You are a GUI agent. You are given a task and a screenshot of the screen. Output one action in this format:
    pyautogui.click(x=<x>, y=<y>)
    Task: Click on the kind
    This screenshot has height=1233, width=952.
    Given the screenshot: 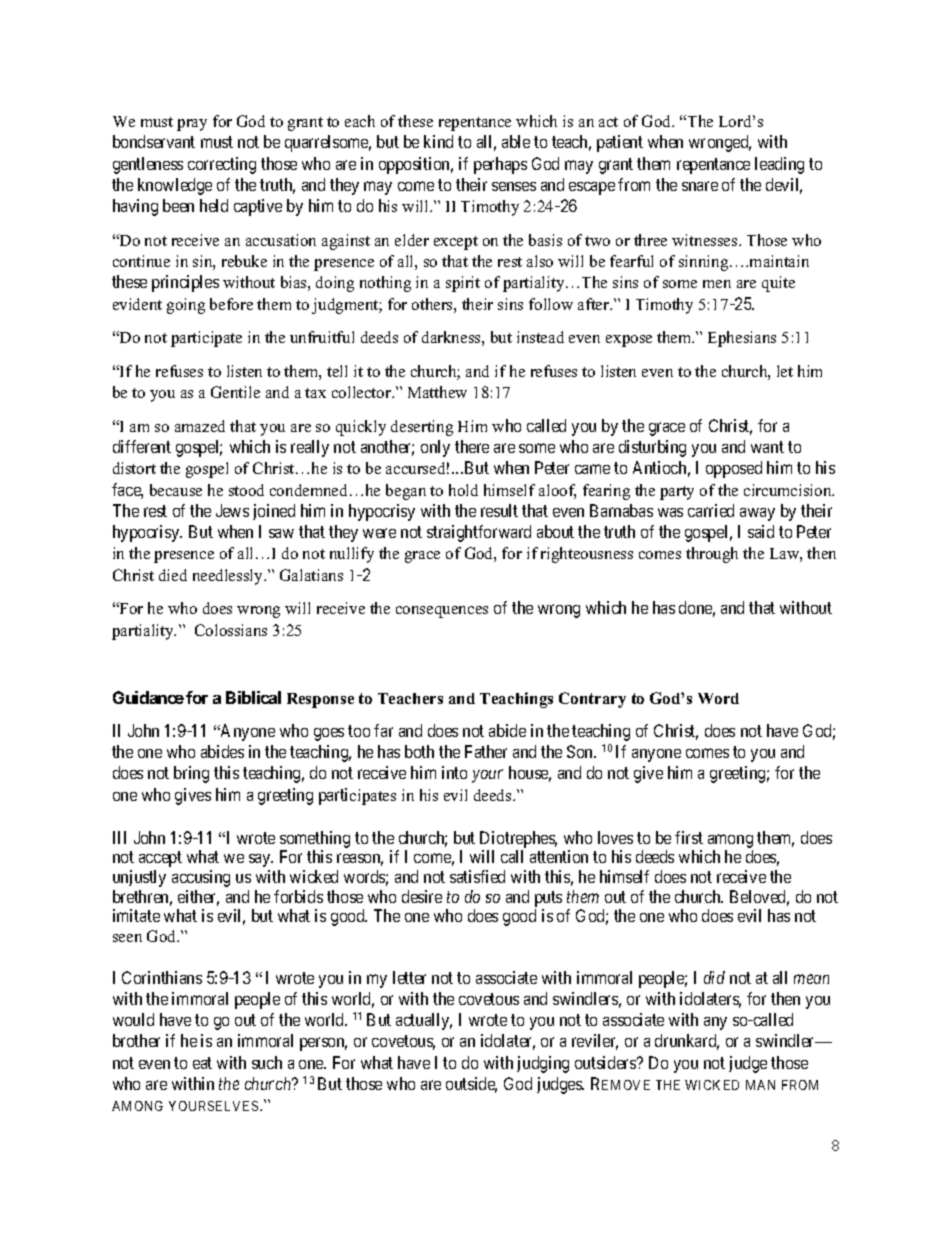 What is the action you would take?
    pyautogui.click(x=438, y=141)
